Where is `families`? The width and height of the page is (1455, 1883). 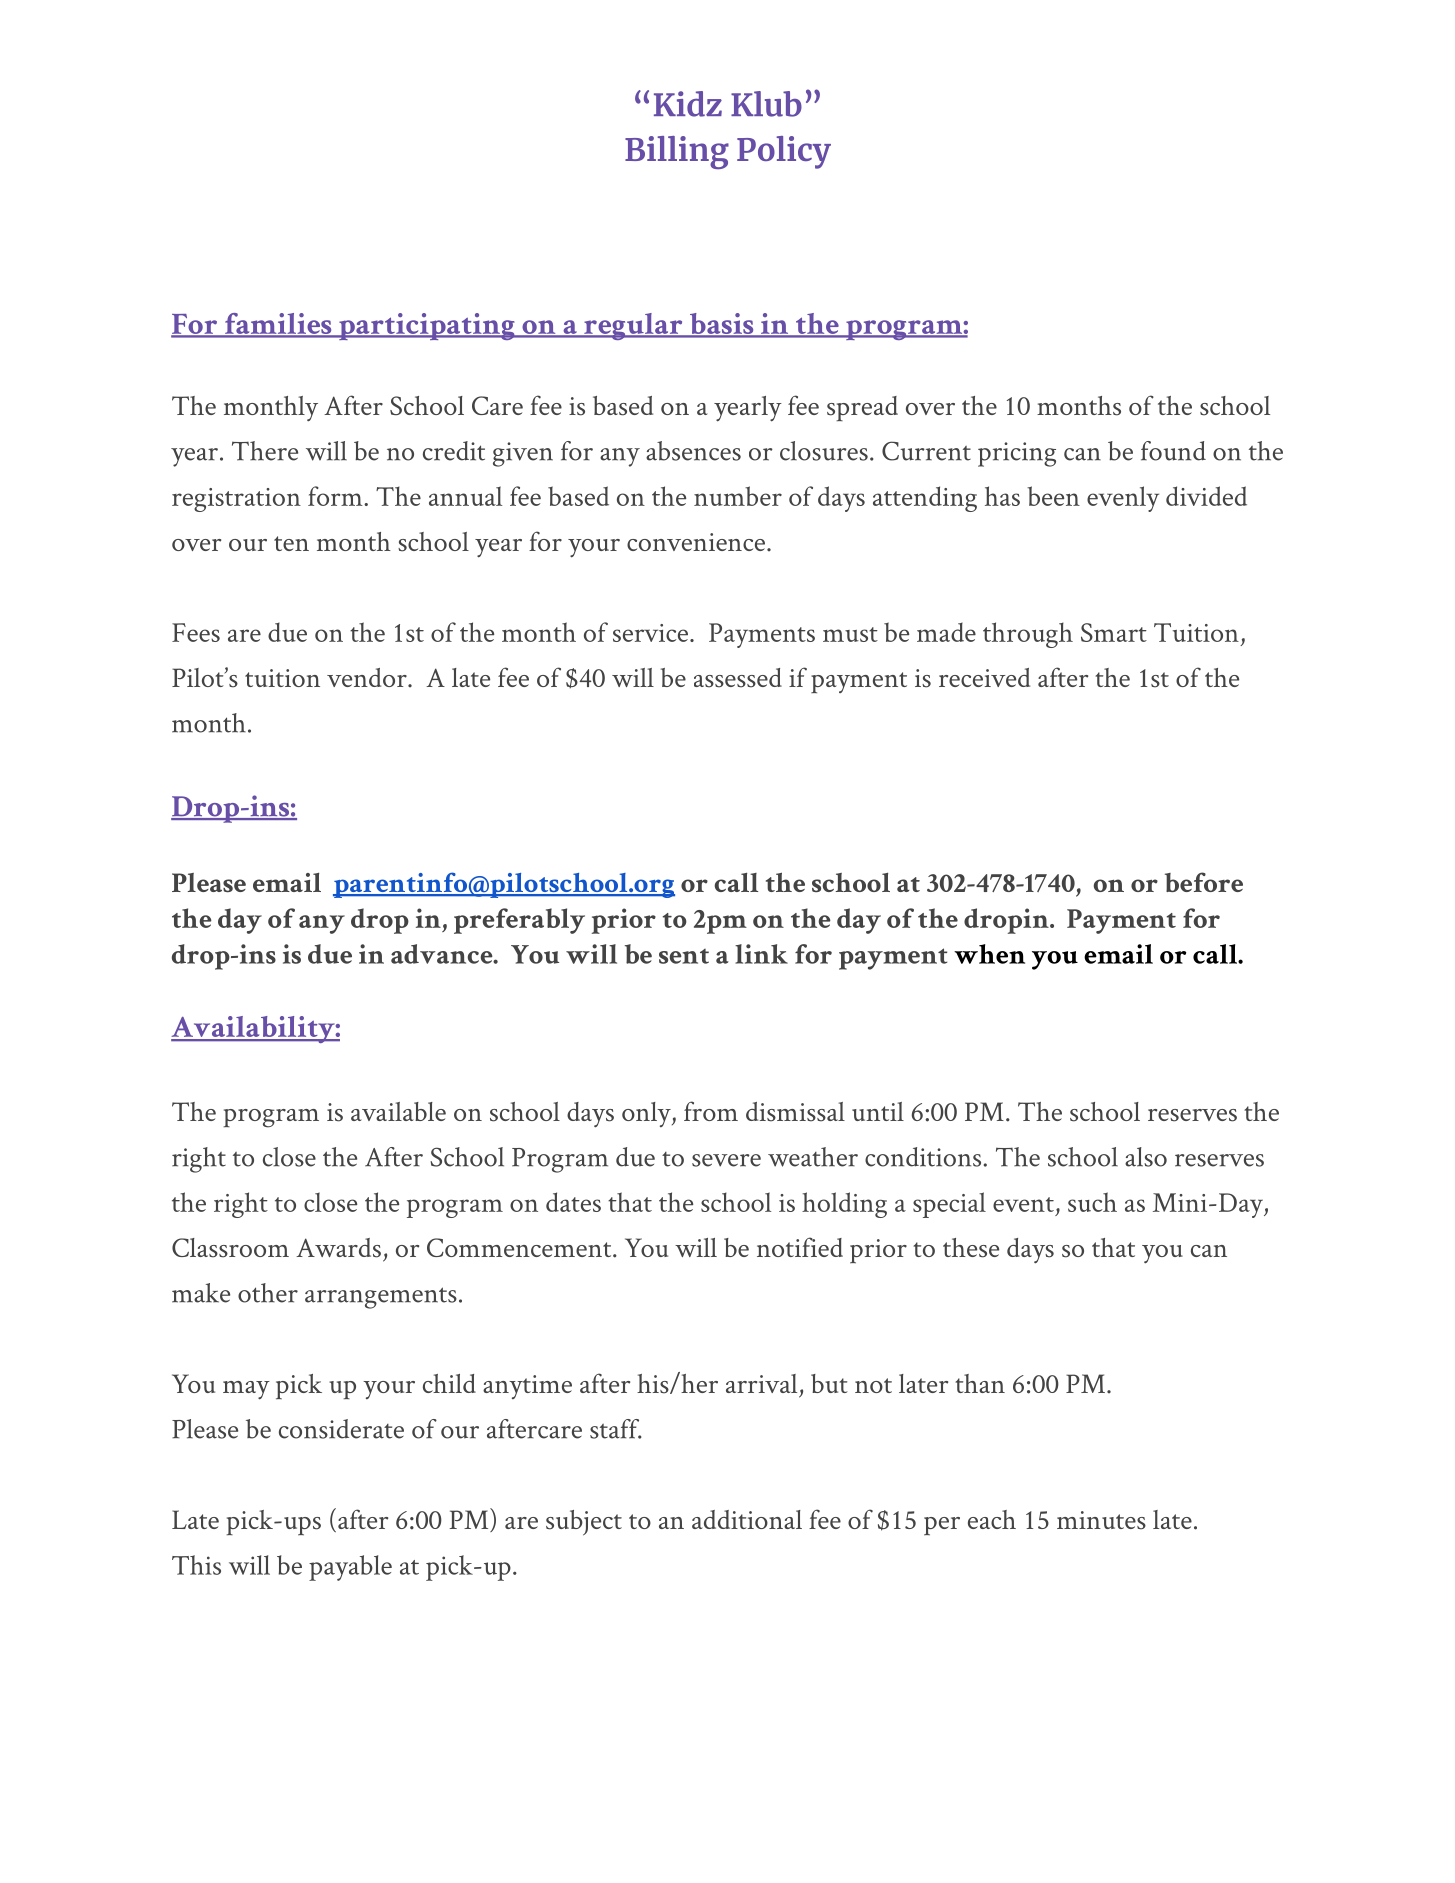 families is located at coordinates (278, 324).
